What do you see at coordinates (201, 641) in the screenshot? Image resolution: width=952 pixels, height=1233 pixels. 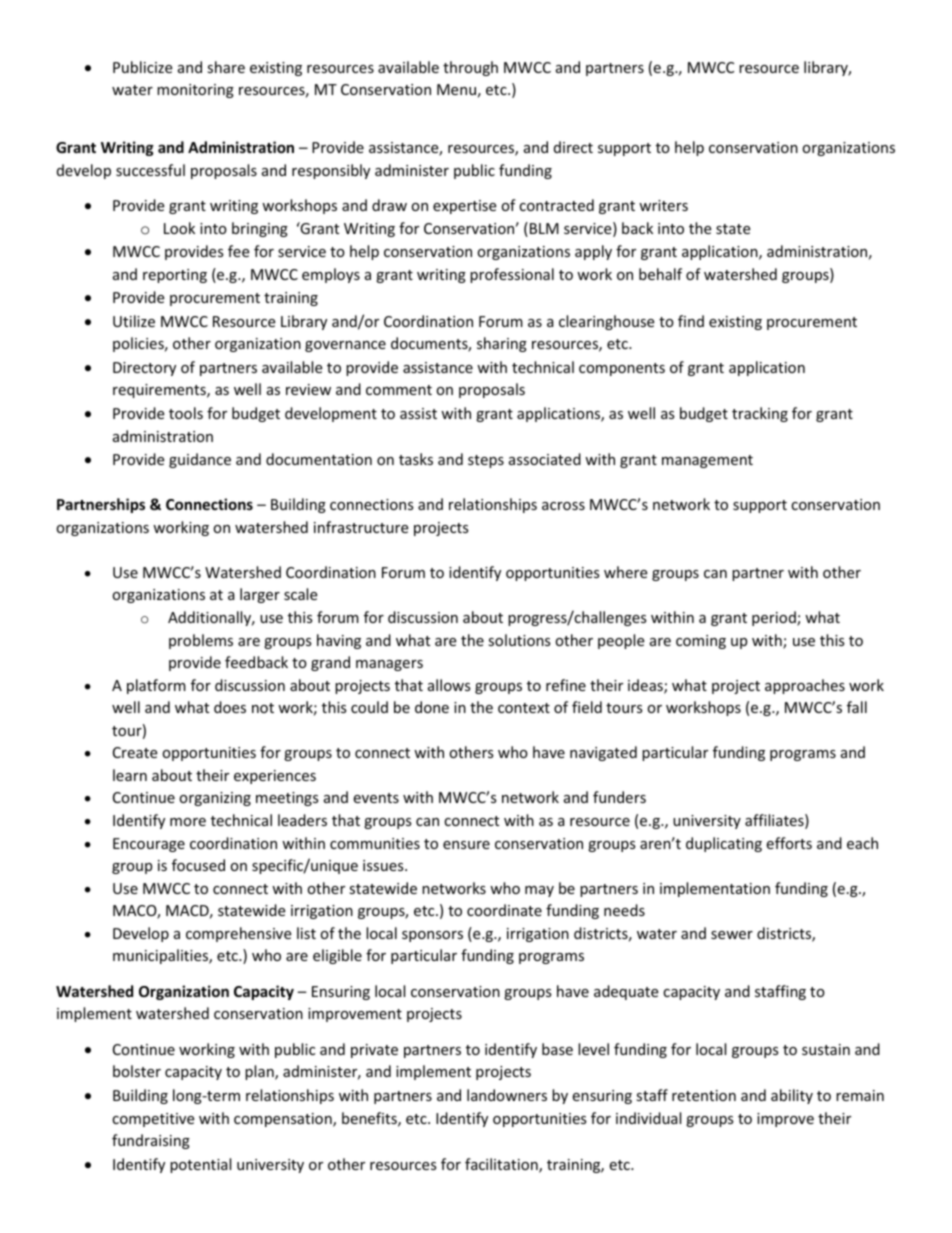 I see `problems` at bounding box center [201, 641].
